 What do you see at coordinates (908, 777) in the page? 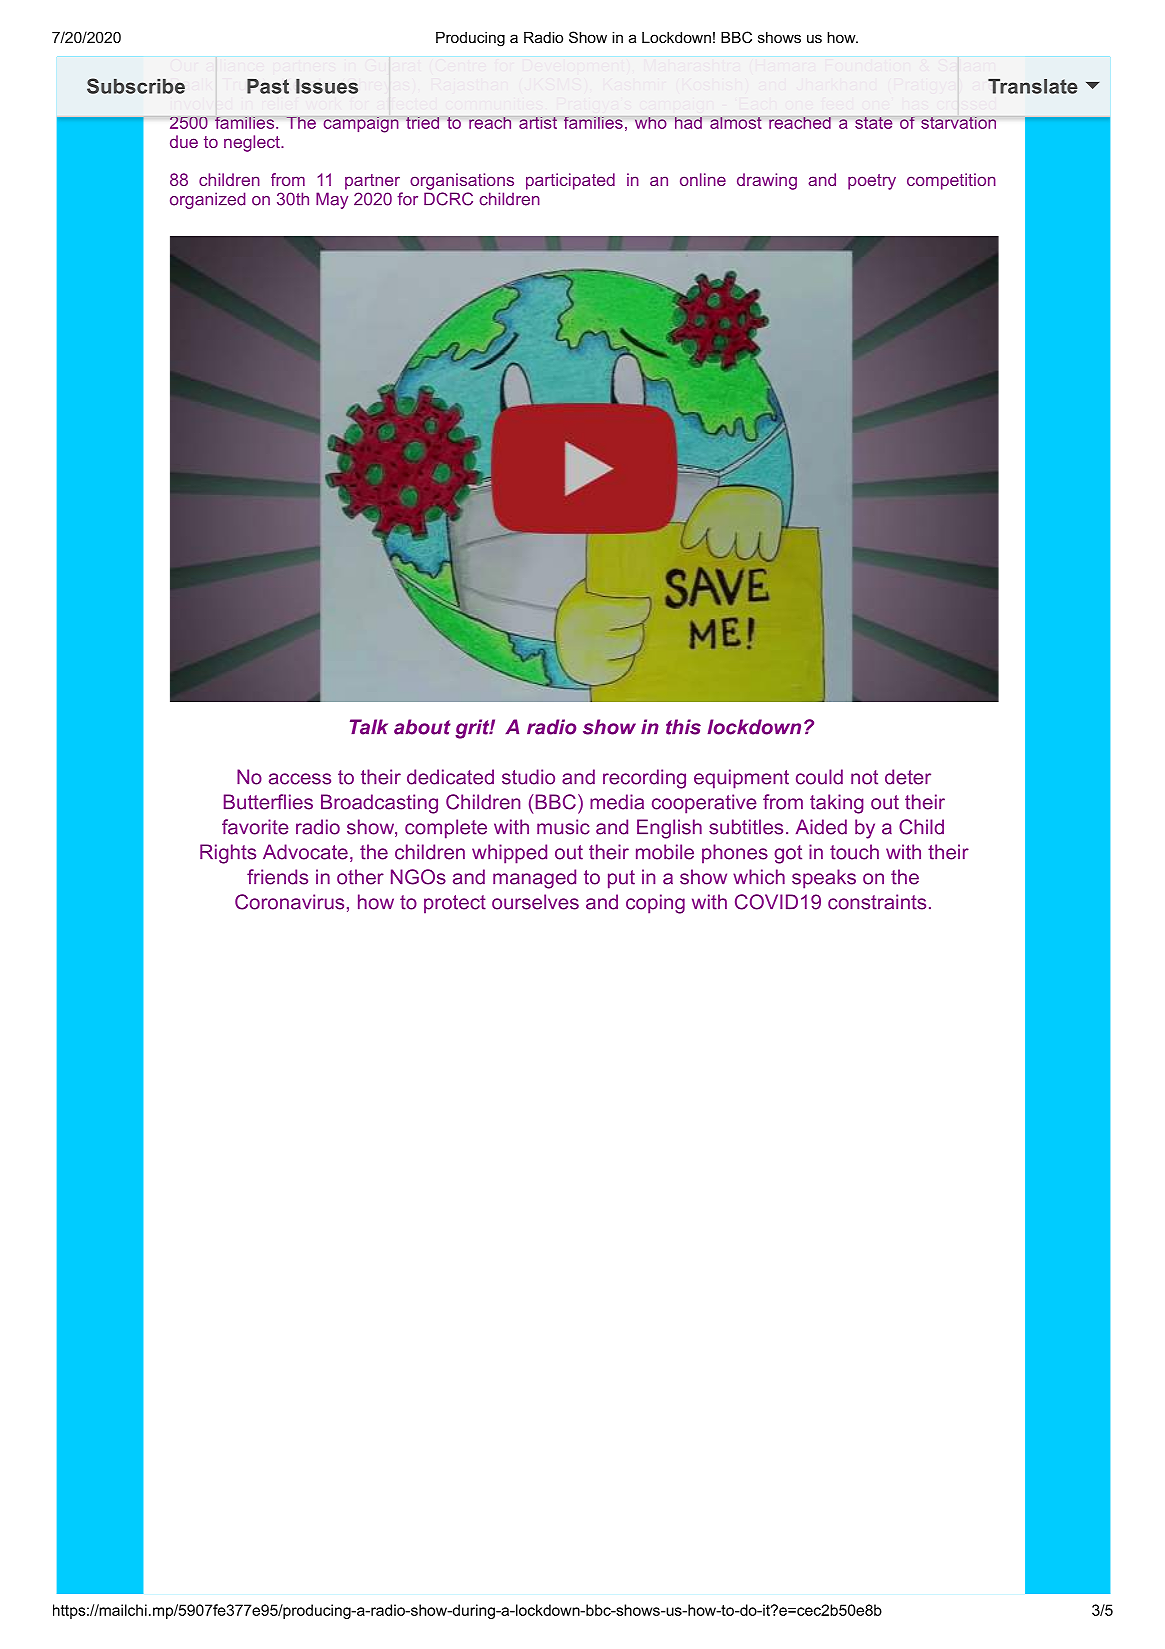
I see `deter` at bounding box center [908, 777].
